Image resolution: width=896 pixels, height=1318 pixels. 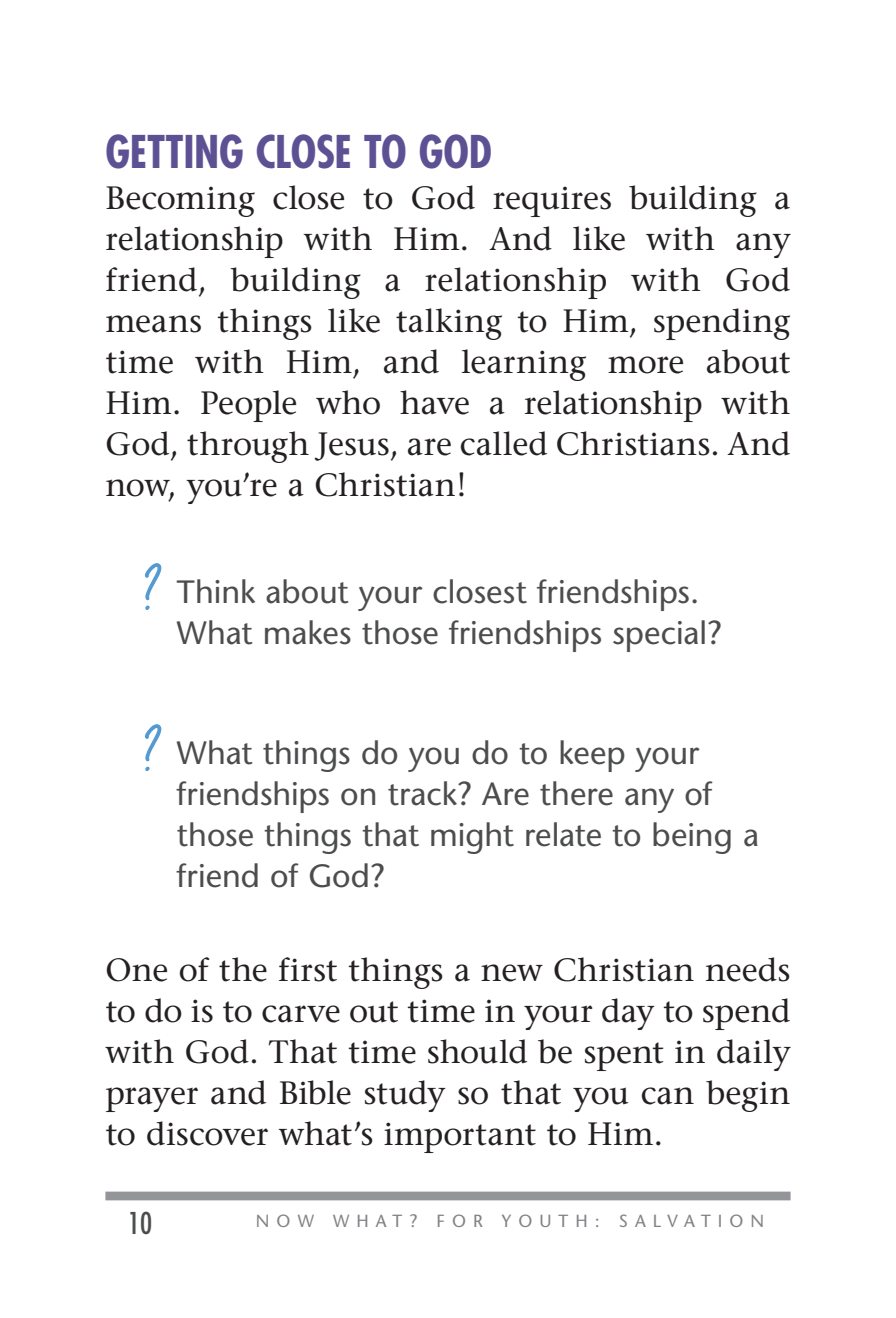 I want to click on discover, so click(x=207, y=1133).
